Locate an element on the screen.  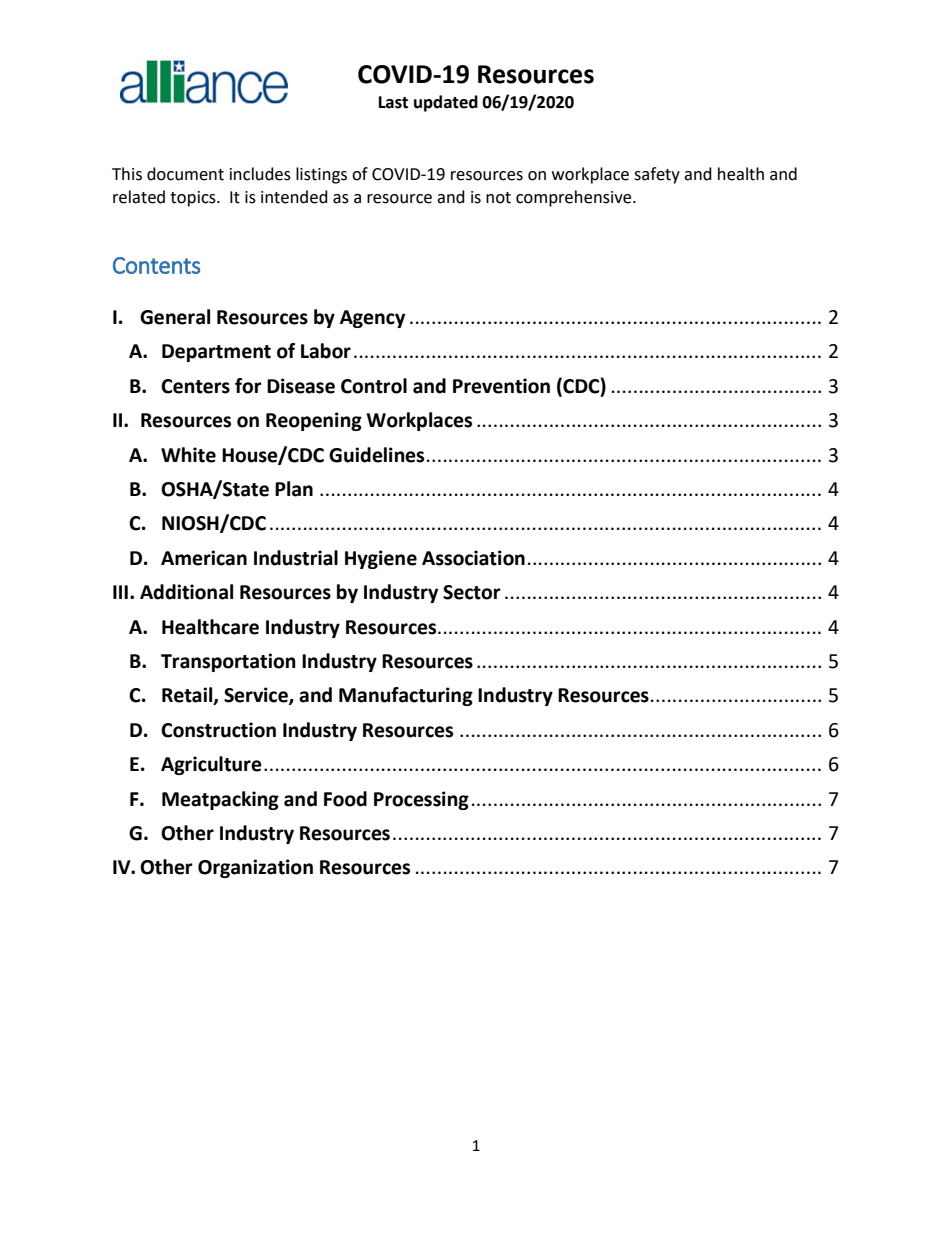
safety is located at coordinates (657, 175).
